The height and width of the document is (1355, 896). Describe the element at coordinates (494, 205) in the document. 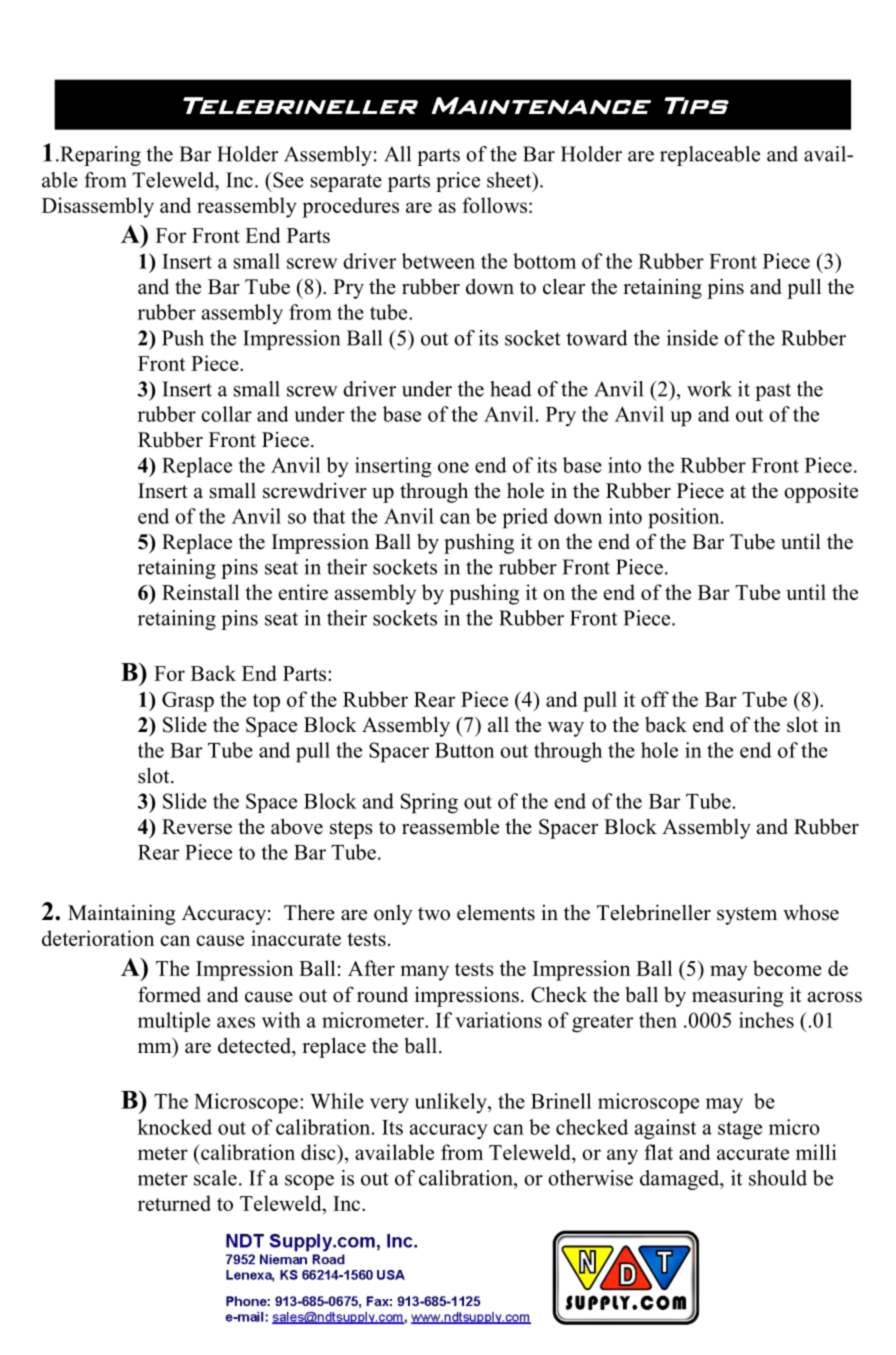

I see `follows` at that location.
